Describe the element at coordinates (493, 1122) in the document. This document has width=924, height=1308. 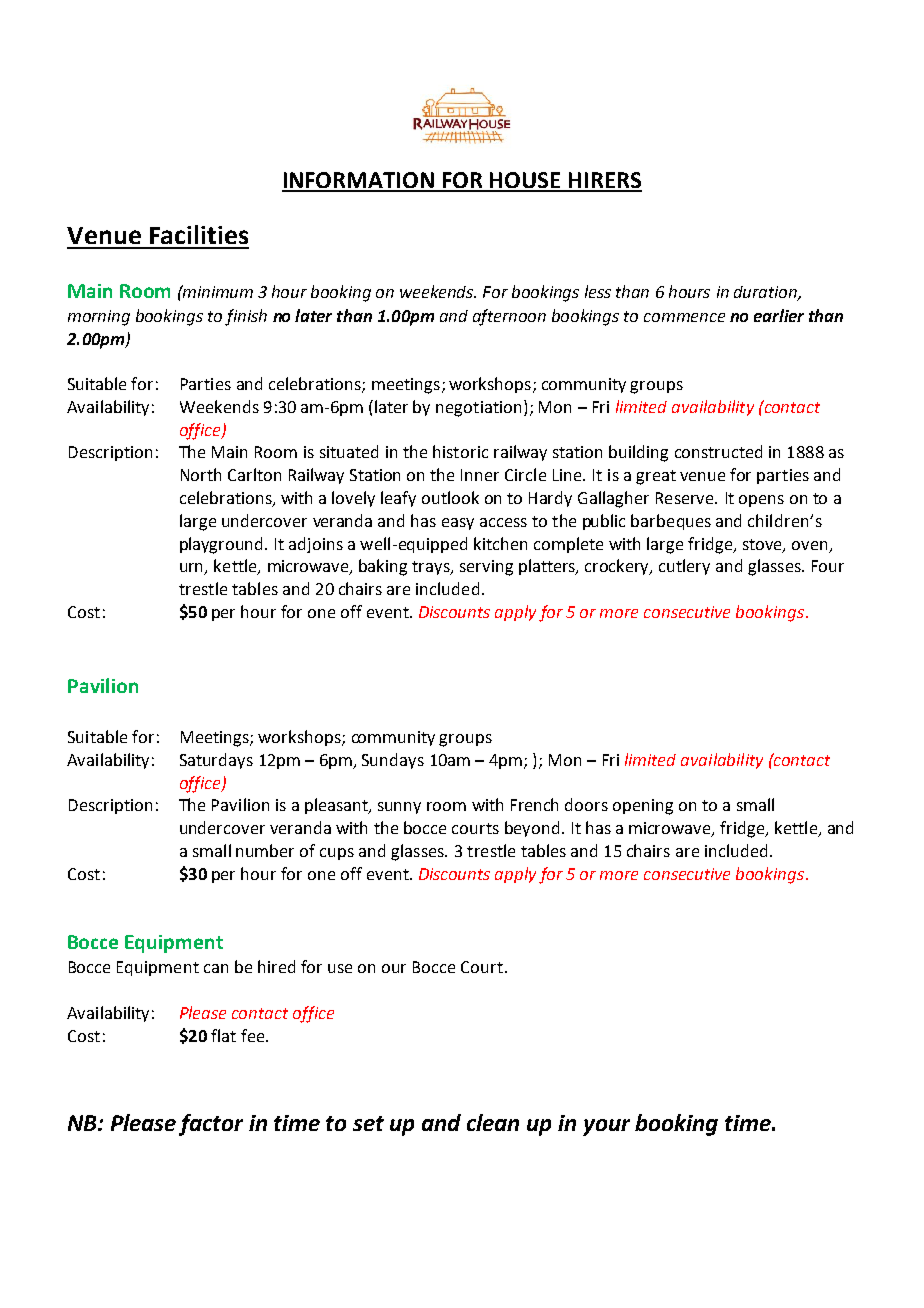
I see `clean` at that location.
